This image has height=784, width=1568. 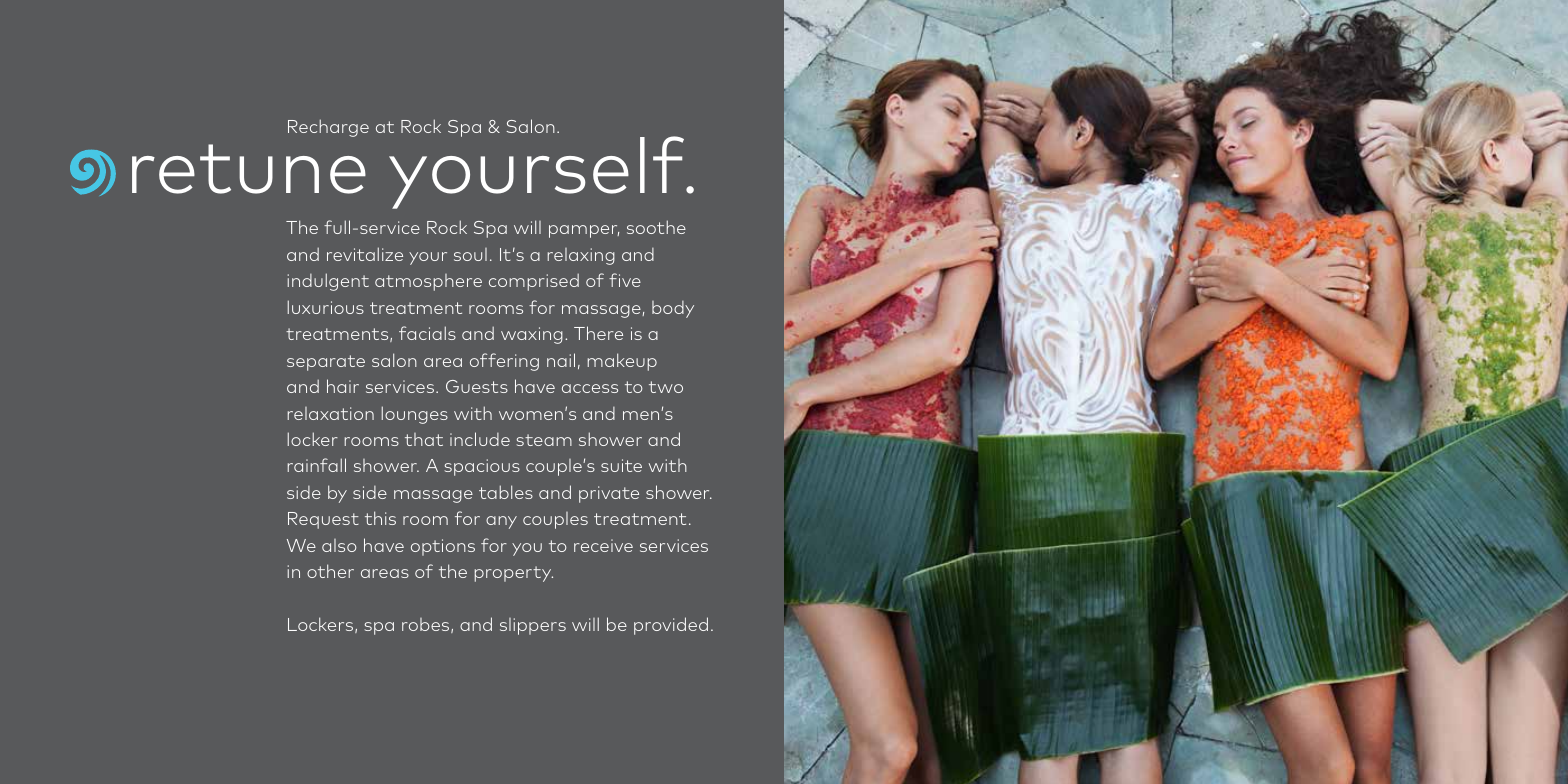 I want to click on separate, so click(x=326, y=363).
